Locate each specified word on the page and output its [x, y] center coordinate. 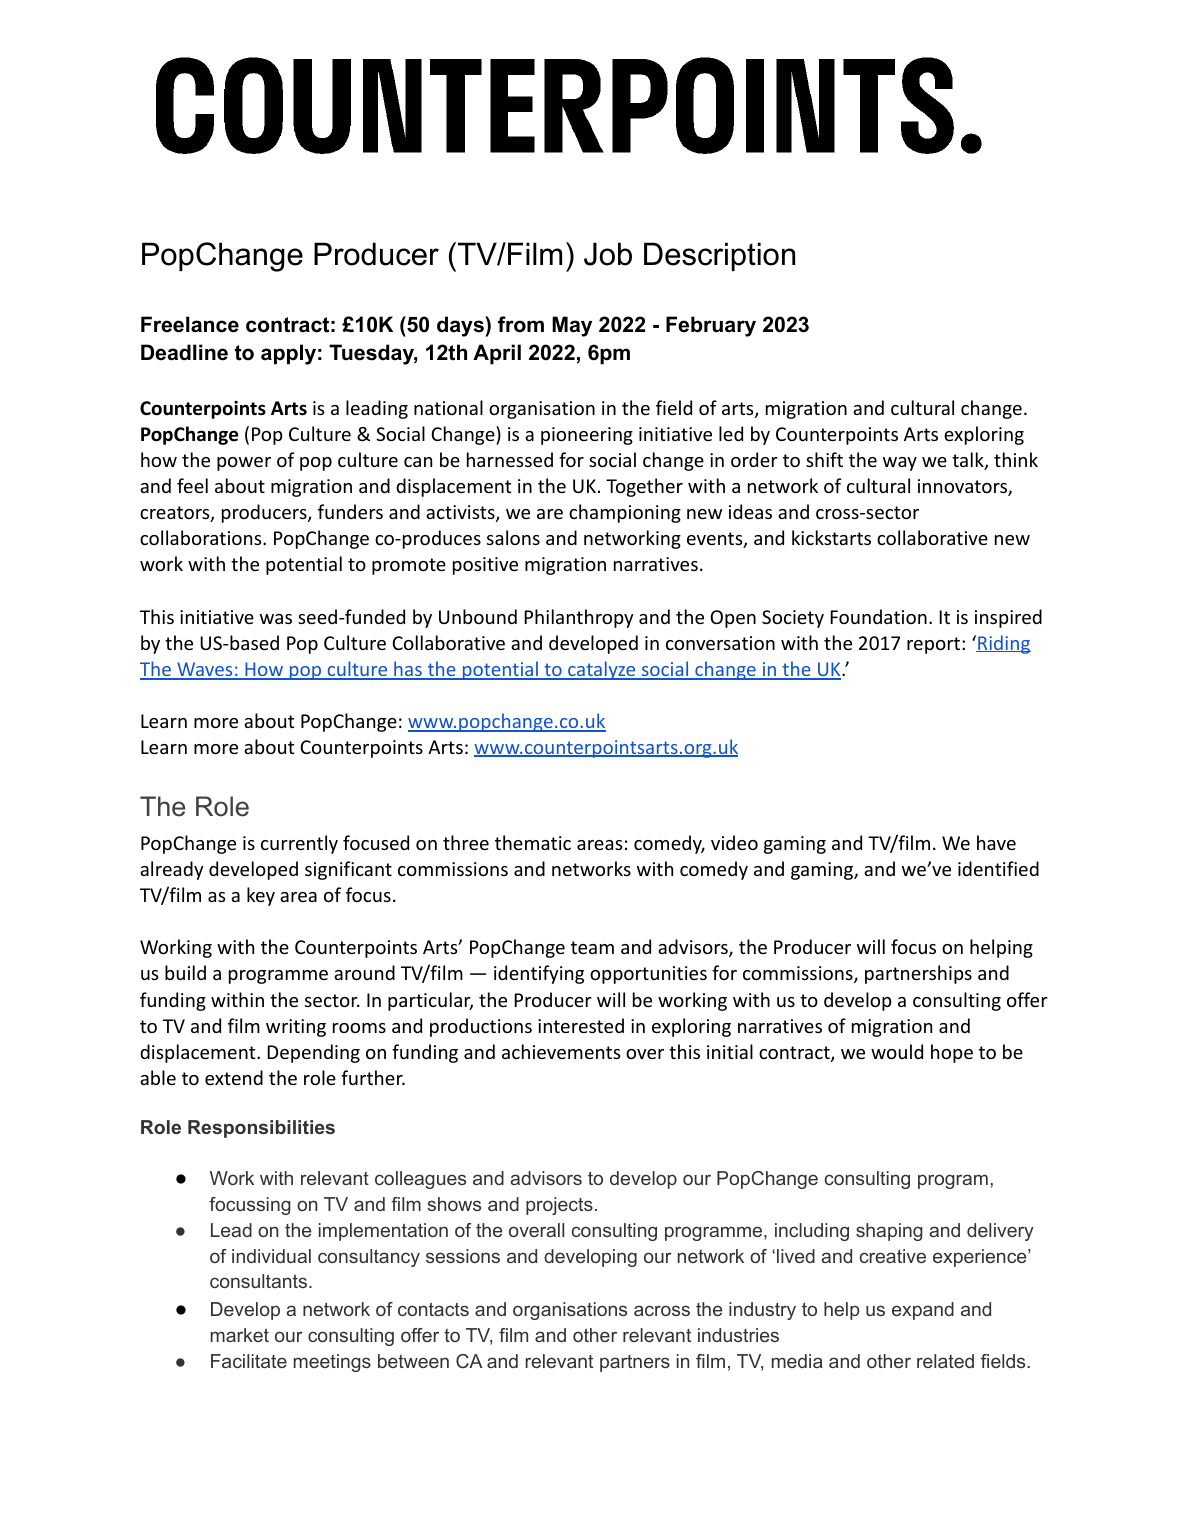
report [935, 645]
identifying [539, 974]
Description [719, 256]
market [240, 1335]
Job [608, 254]
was [276, 619]
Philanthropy [579, 618]
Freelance [190, 324]
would [897, 1051]
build [185, 972]
